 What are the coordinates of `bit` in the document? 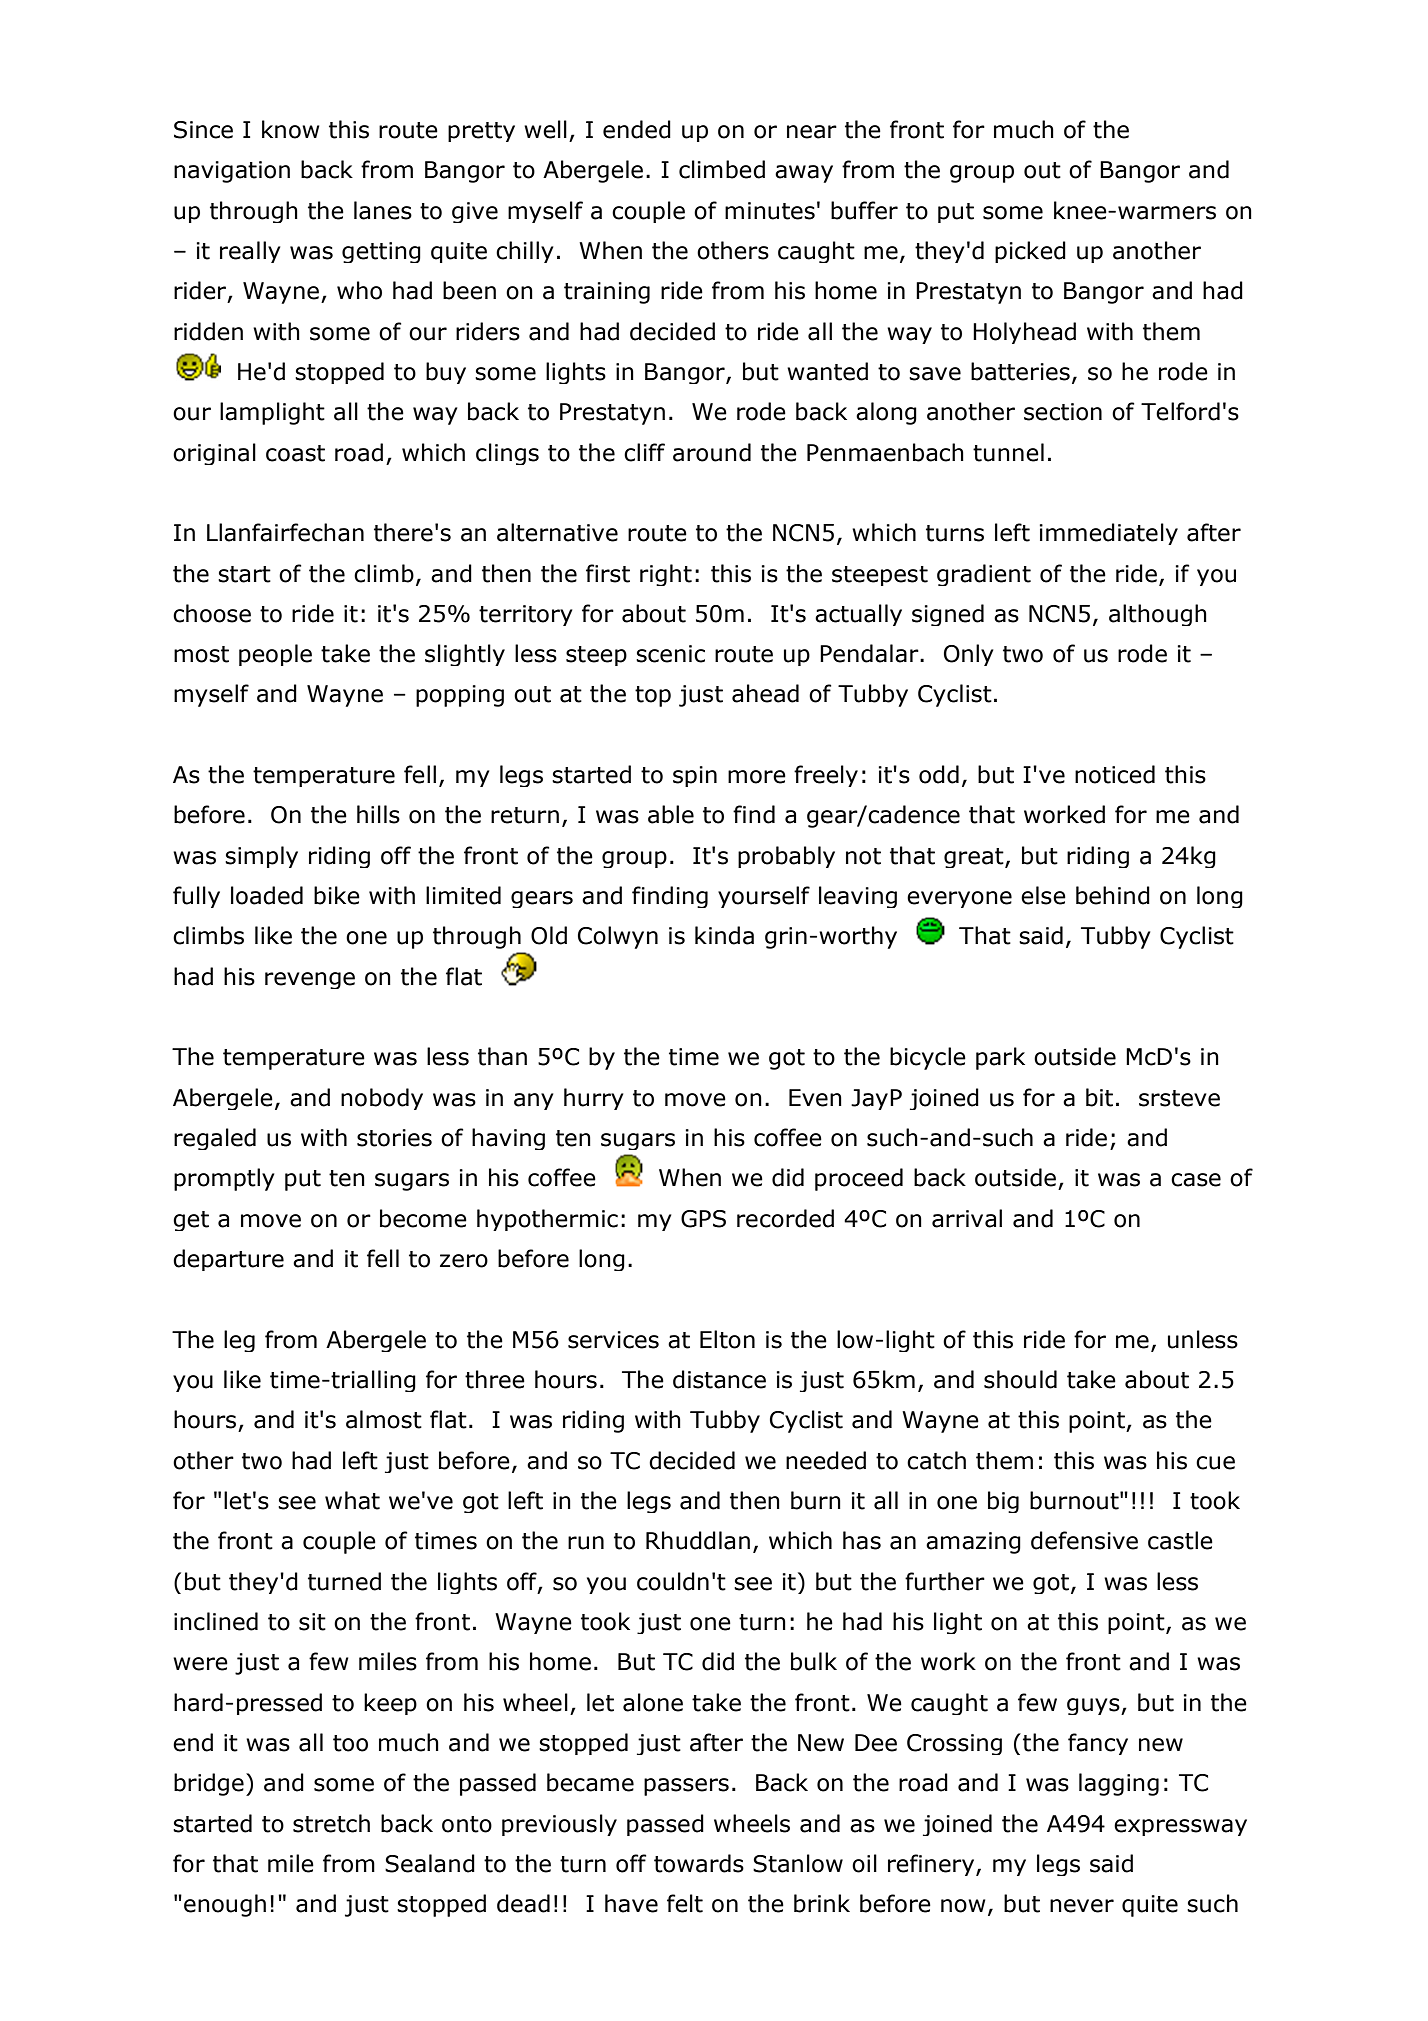 It's located at (1099, 1097).
